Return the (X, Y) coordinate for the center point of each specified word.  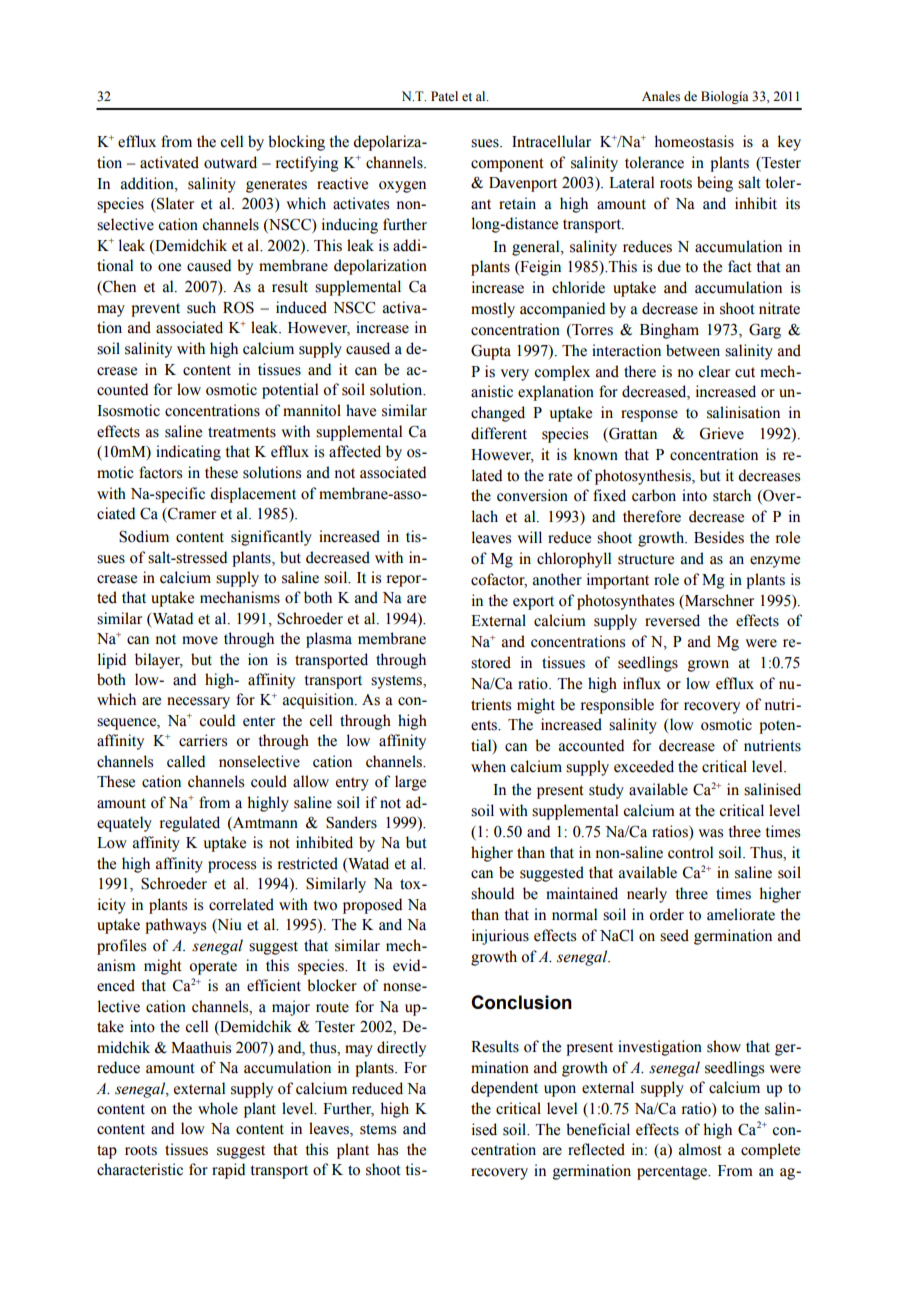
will (529, 537)
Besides (719, 537)
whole (218, 1108)
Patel (444, 96)
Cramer (191, 514)
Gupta (491, 352)
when (488, 766)
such (201, 307)
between (693, 350)
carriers (203, 740)
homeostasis (694, 141)
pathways (175, 926)
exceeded (644, 766)
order (666, 914)
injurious (500, 937)
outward (230, 162)
